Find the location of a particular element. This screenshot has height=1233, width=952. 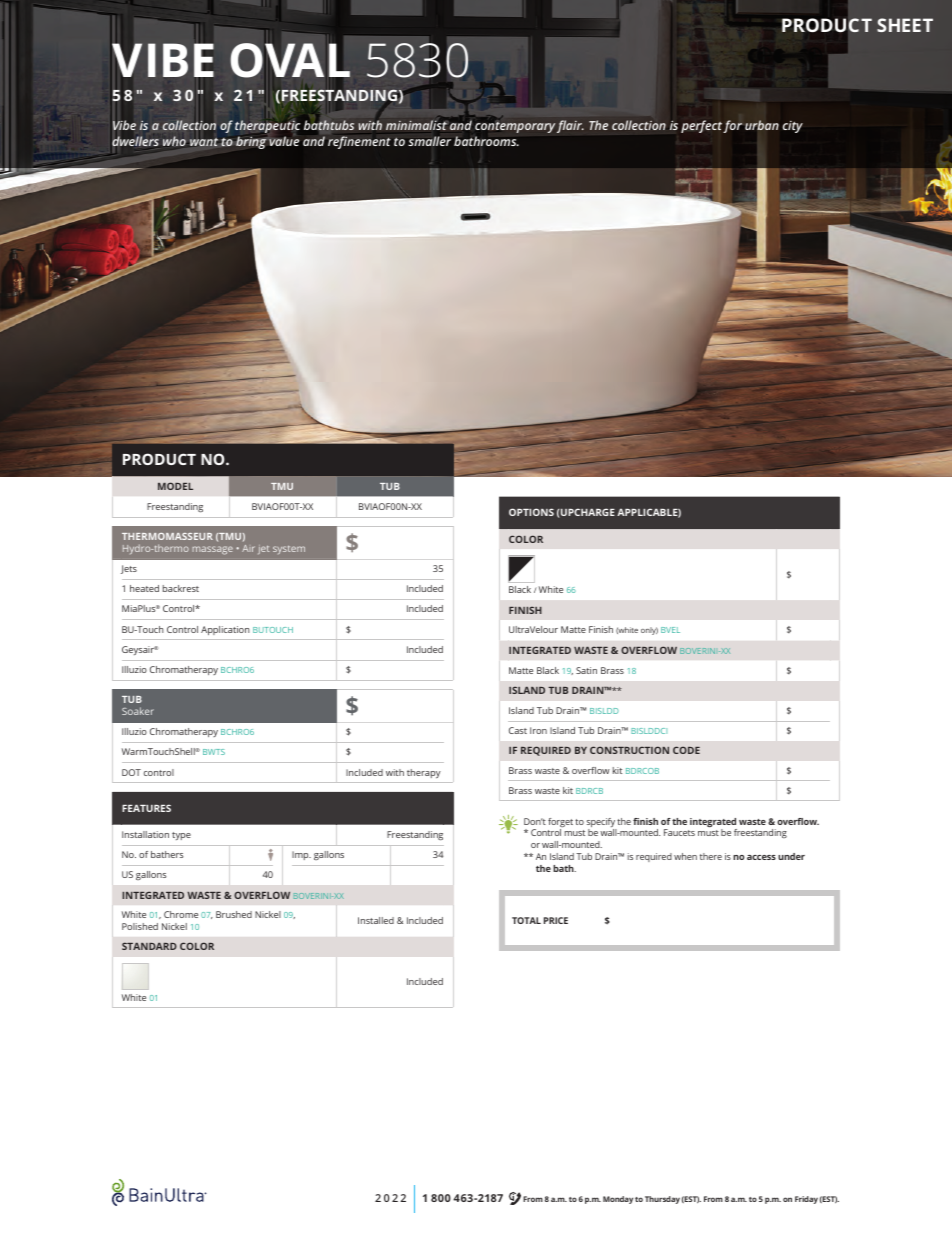

STANDARD is located at coordinates (149, 946).
